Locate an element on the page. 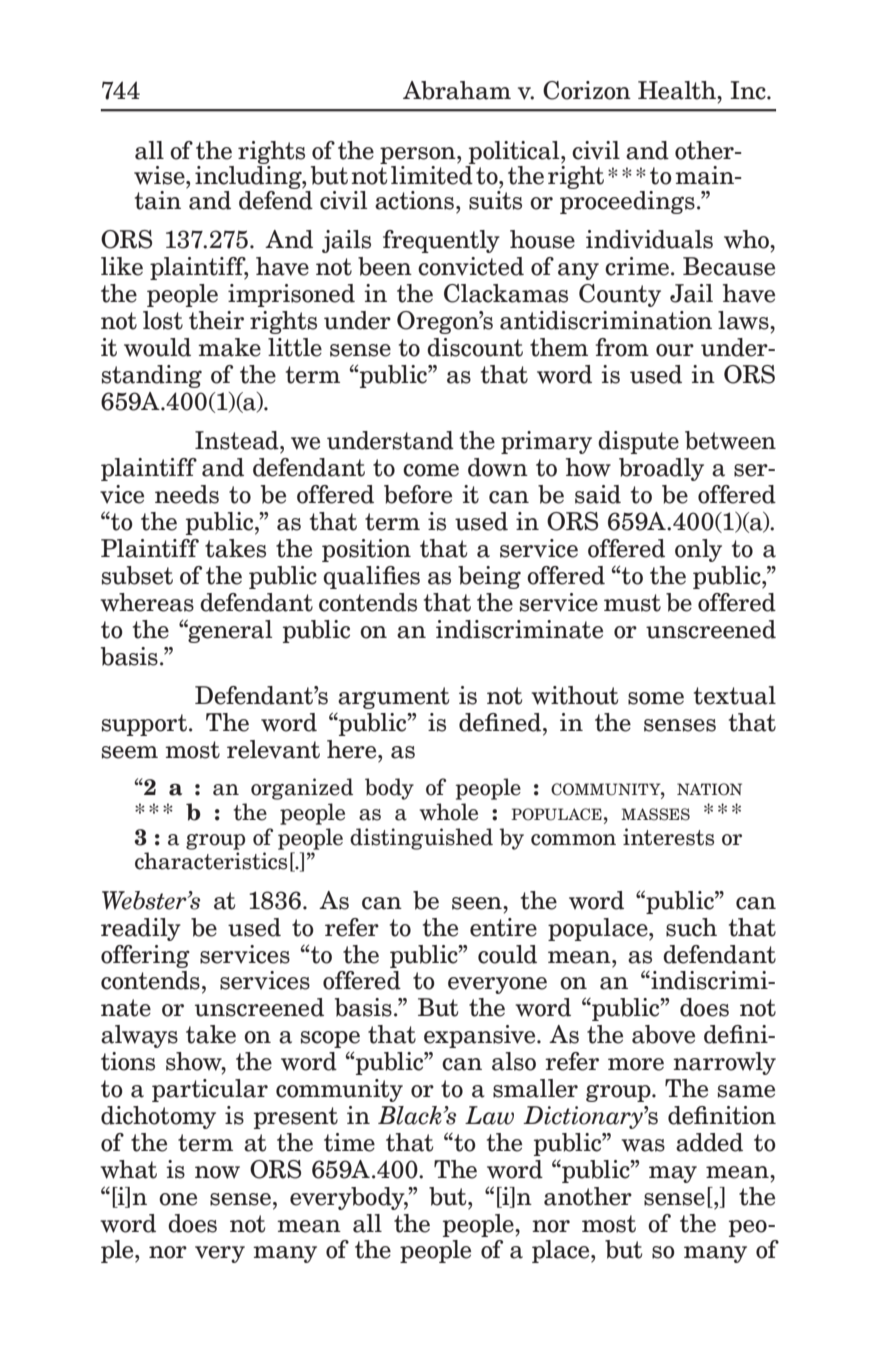 The image size is (887, 1372). seen is located at coordinates (478, 903).
